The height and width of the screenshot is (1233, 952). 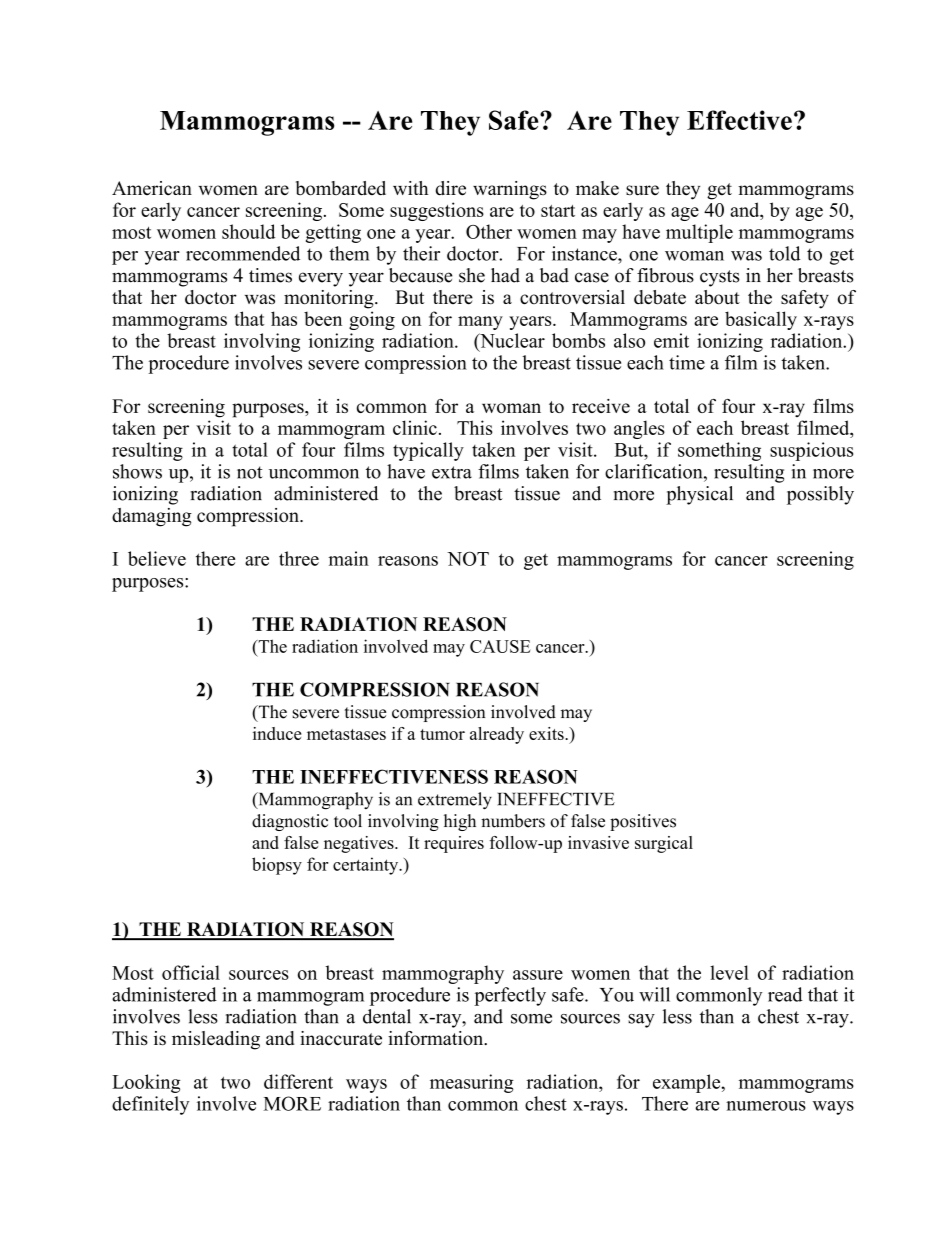 I want to click on has, so click(x=284, y=318).
